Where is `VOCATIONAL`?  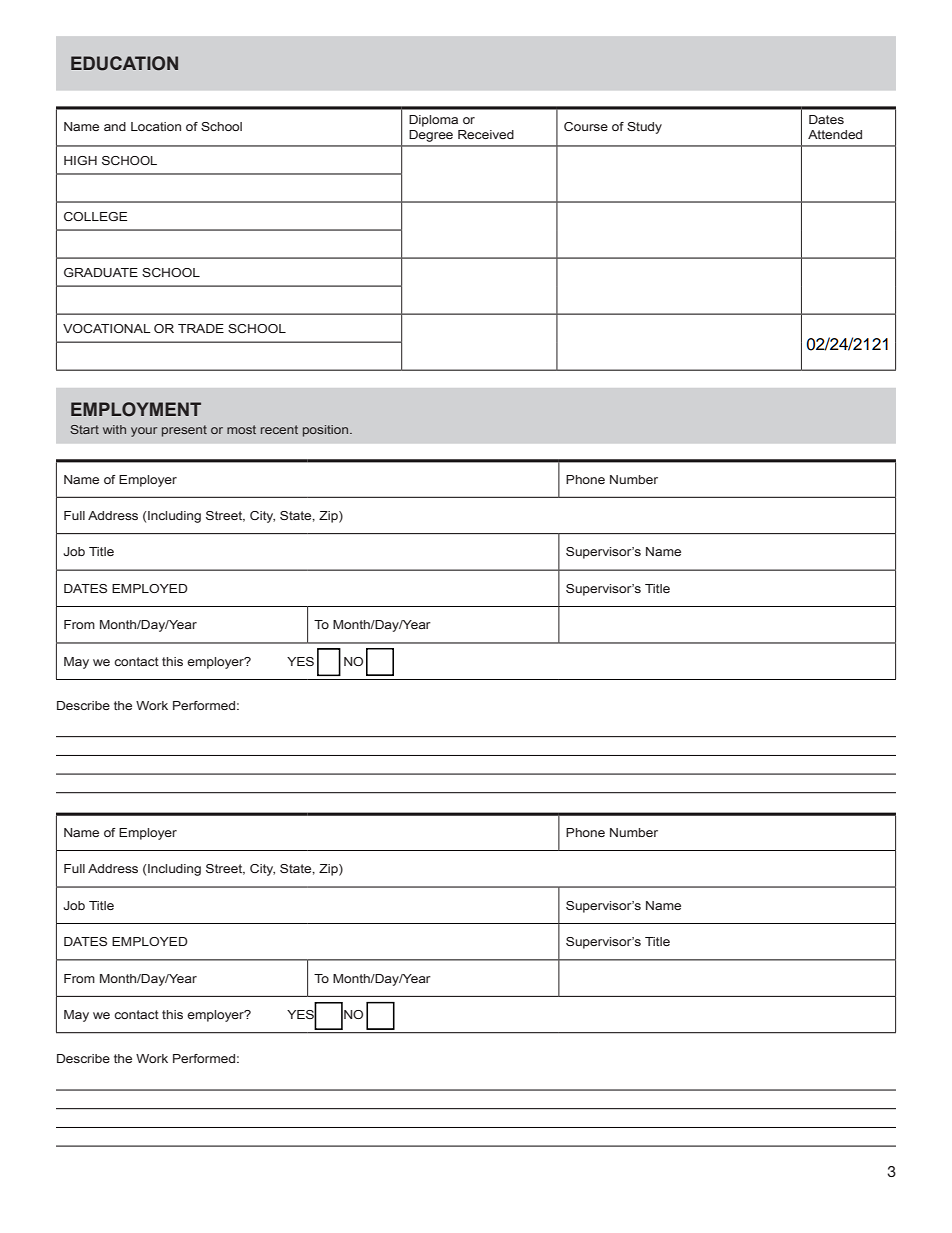 VOCATIONAL is located at coordinates (107, 328).
